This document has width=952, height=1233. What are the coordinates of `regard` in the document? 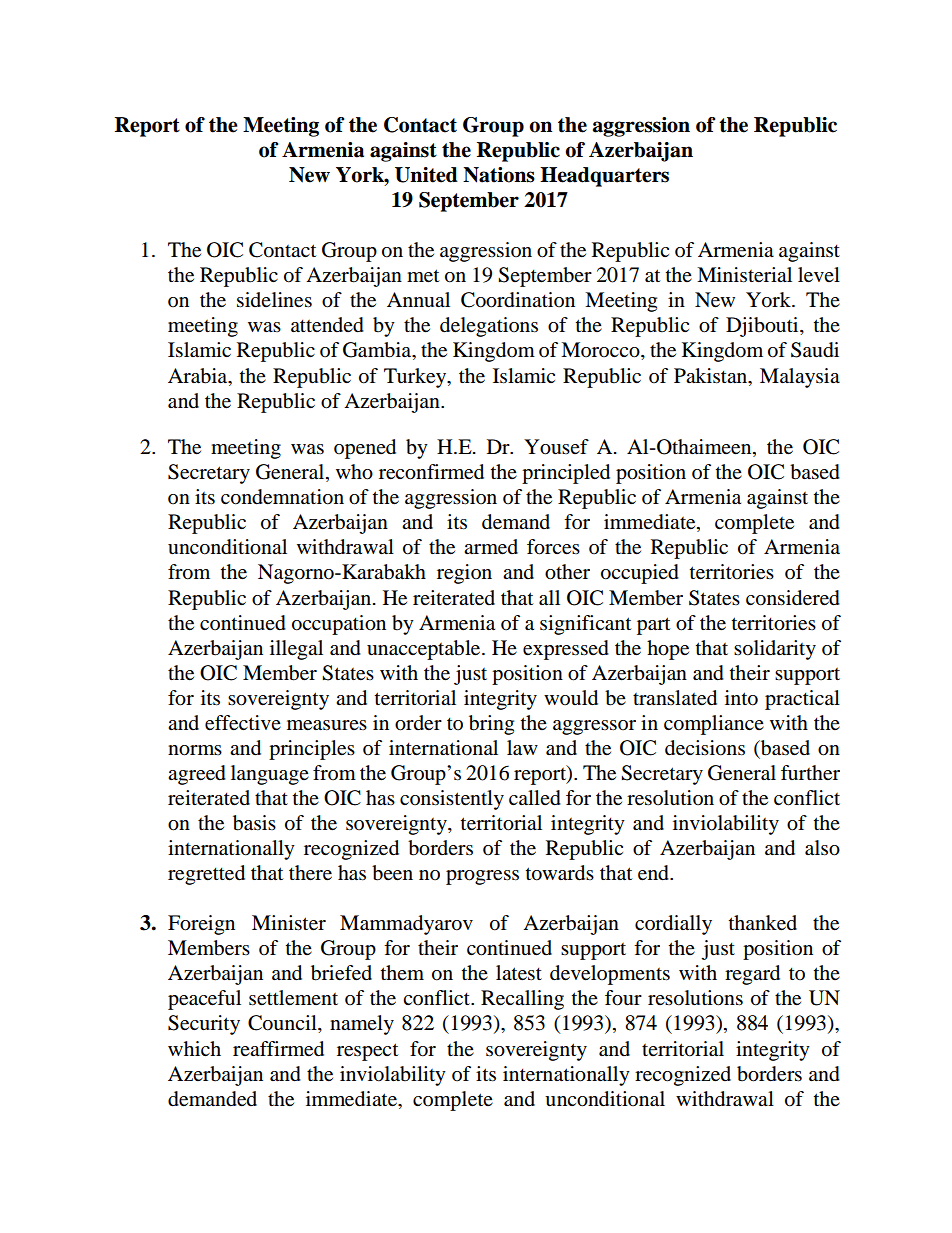 It's located at (752, 975).
